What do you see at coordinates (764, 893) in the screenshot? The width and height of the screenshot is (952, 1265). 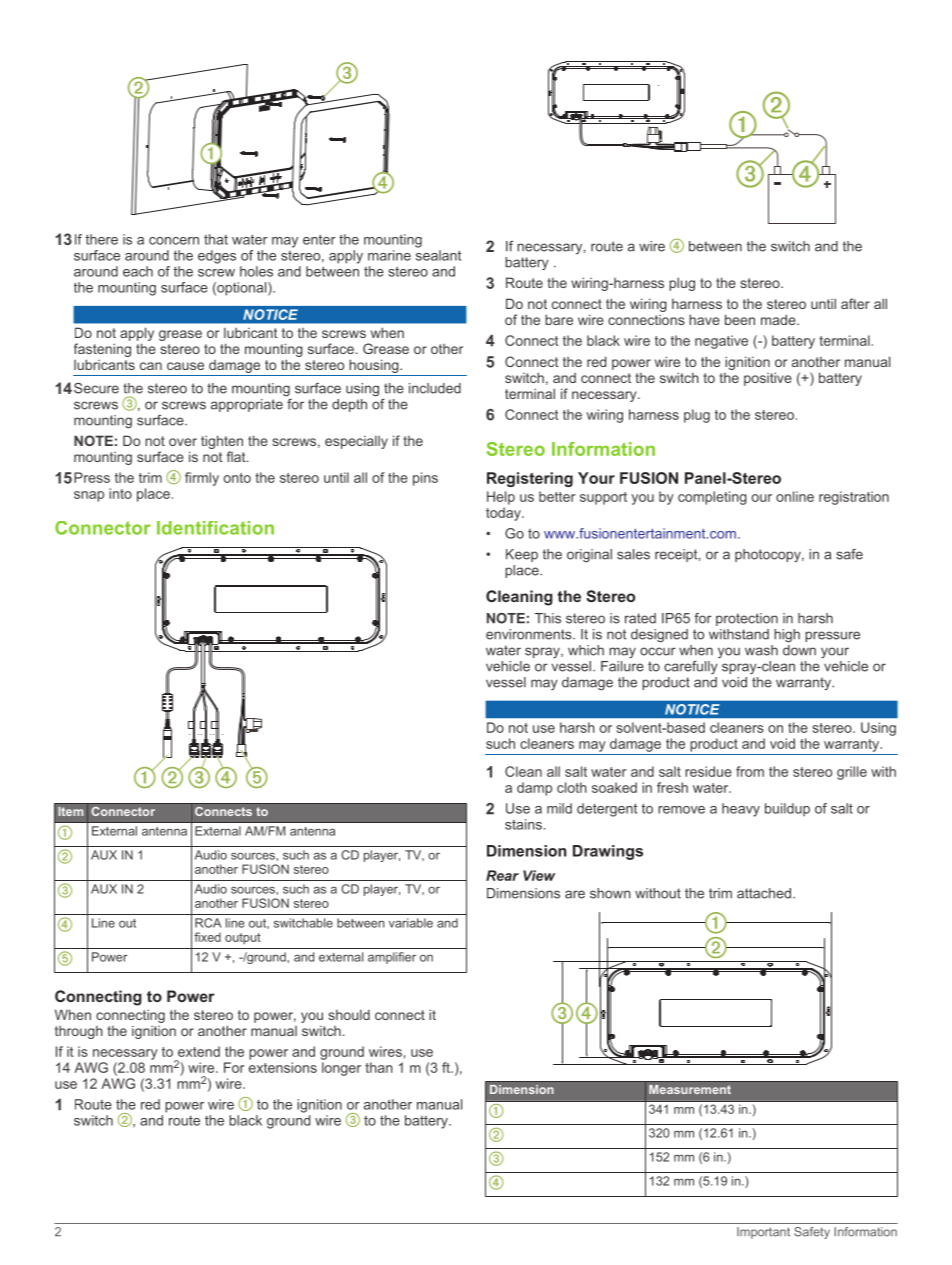 I see `attached` at bounding box center [764, 893].
